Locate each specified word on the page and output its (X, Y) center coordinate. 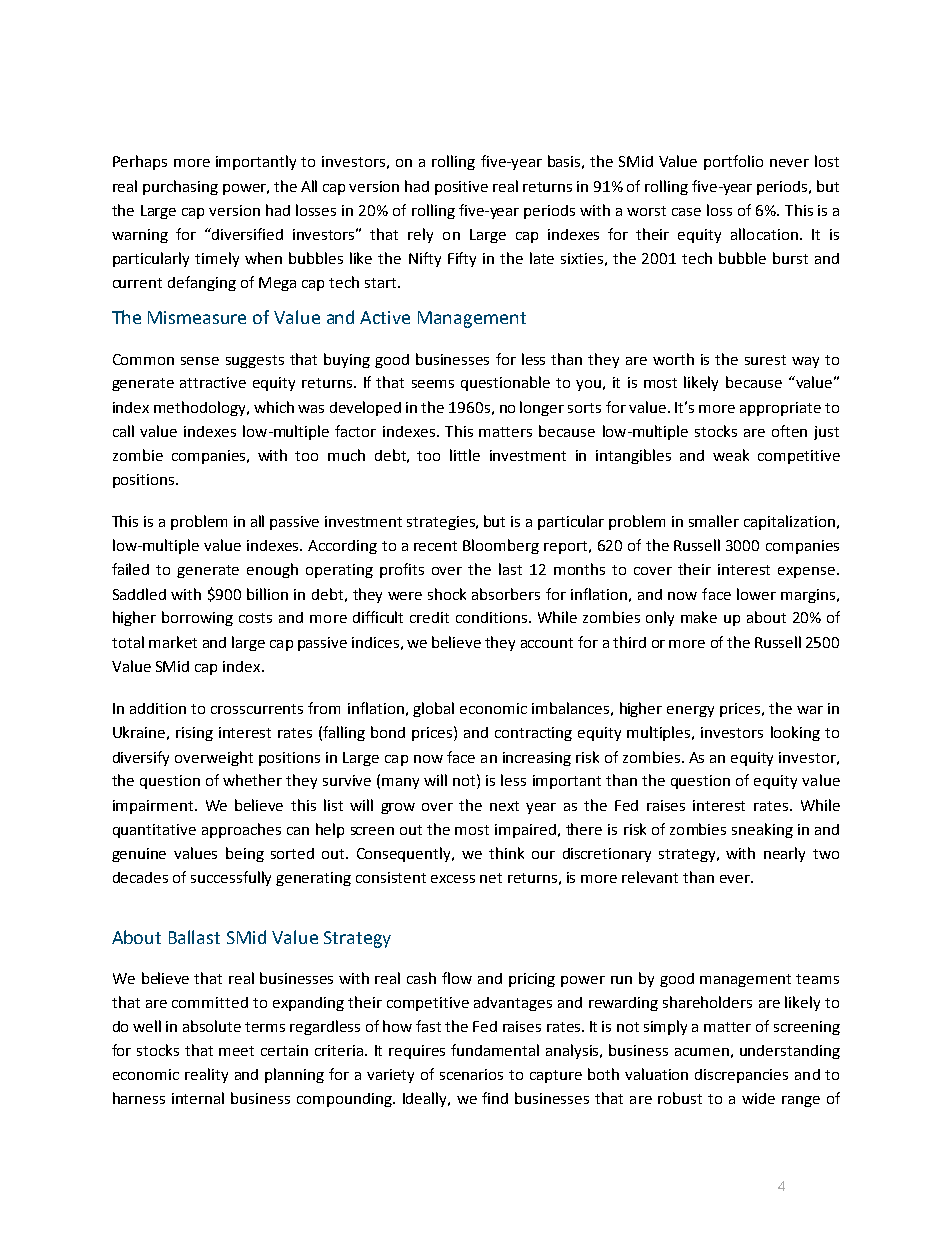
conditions (493, 617)
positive (461, 188)
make (699, 617)
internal (198, 1098)
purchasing (180, 187)
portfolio (733, 162)
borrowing (197, 618)
